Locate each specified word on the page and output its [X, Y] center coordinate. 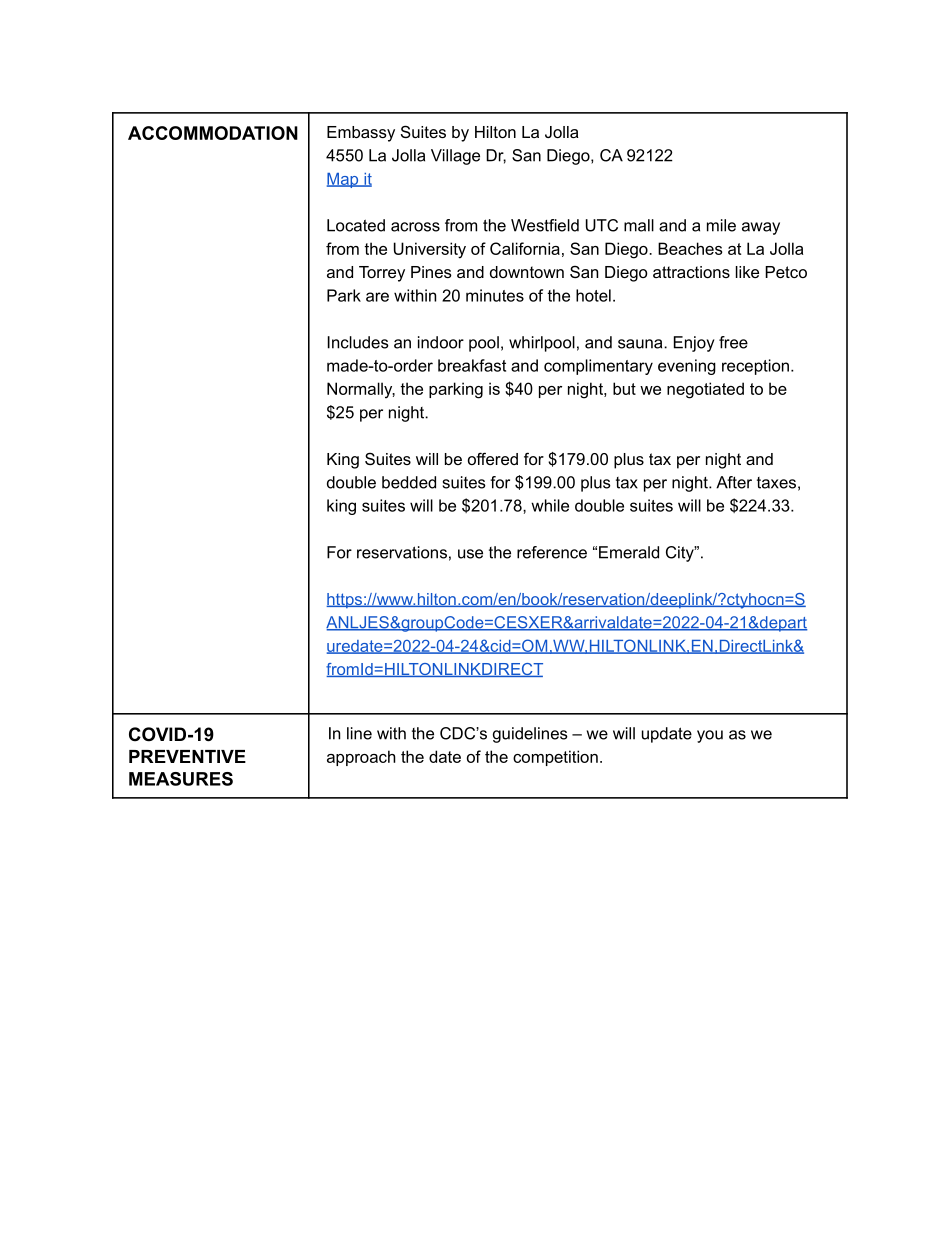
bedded [409, 482]
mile [721, 225]
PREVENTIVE [187, 756]
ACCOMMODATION [213, 133]
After [734, 482]
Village [455, 157]
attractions [691, 272]
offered [493, 458]
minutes [495, 295]
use [470, 554]
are [377, 297]
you [710, 736]
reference [552, 552]
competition [555, 758]
